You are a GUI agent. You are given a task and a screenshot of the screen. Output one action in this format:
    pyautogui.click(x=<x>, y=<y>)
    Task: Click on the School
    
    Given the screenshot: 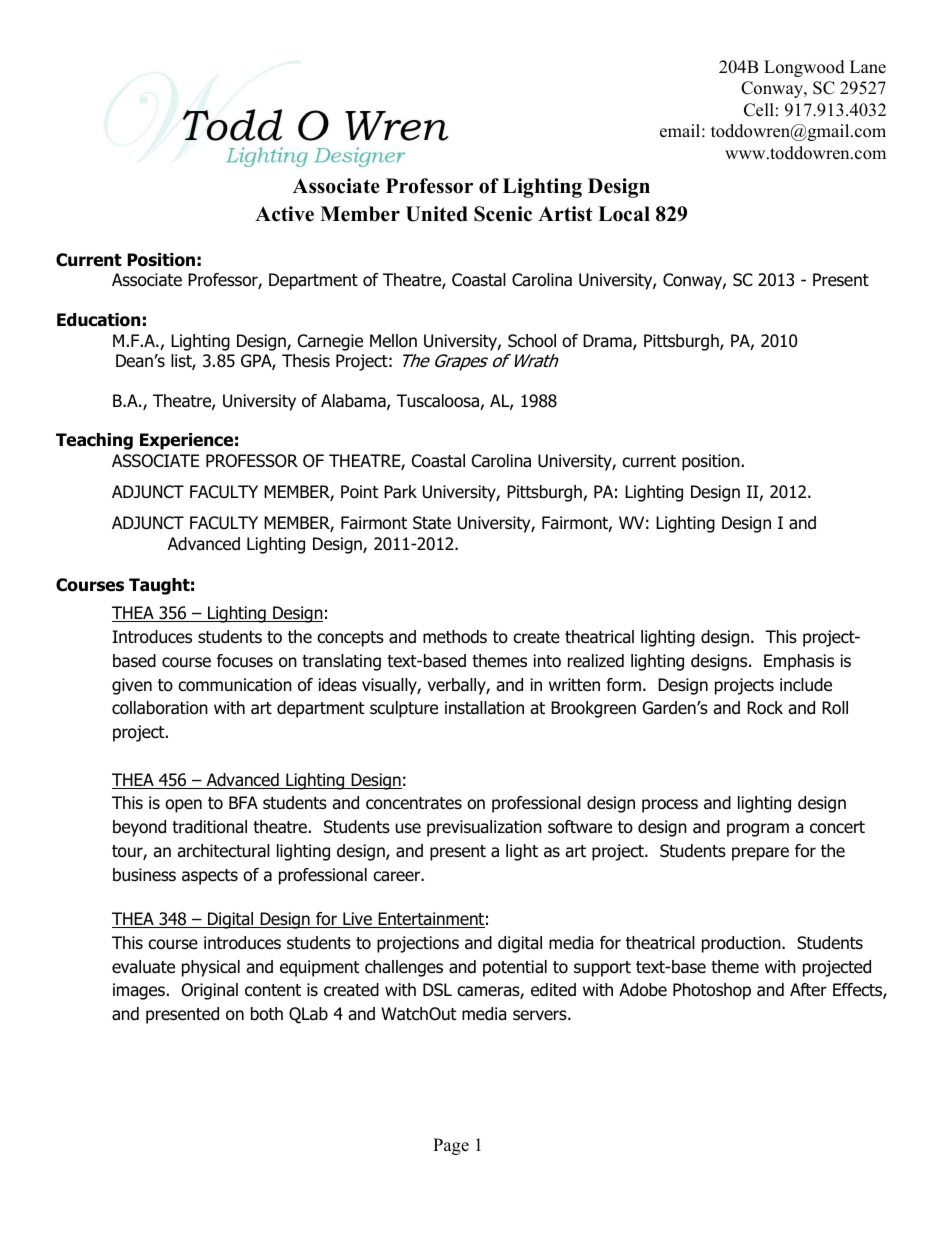 What is the action you would take?
    pyautogui.click(x=532, y=341)
